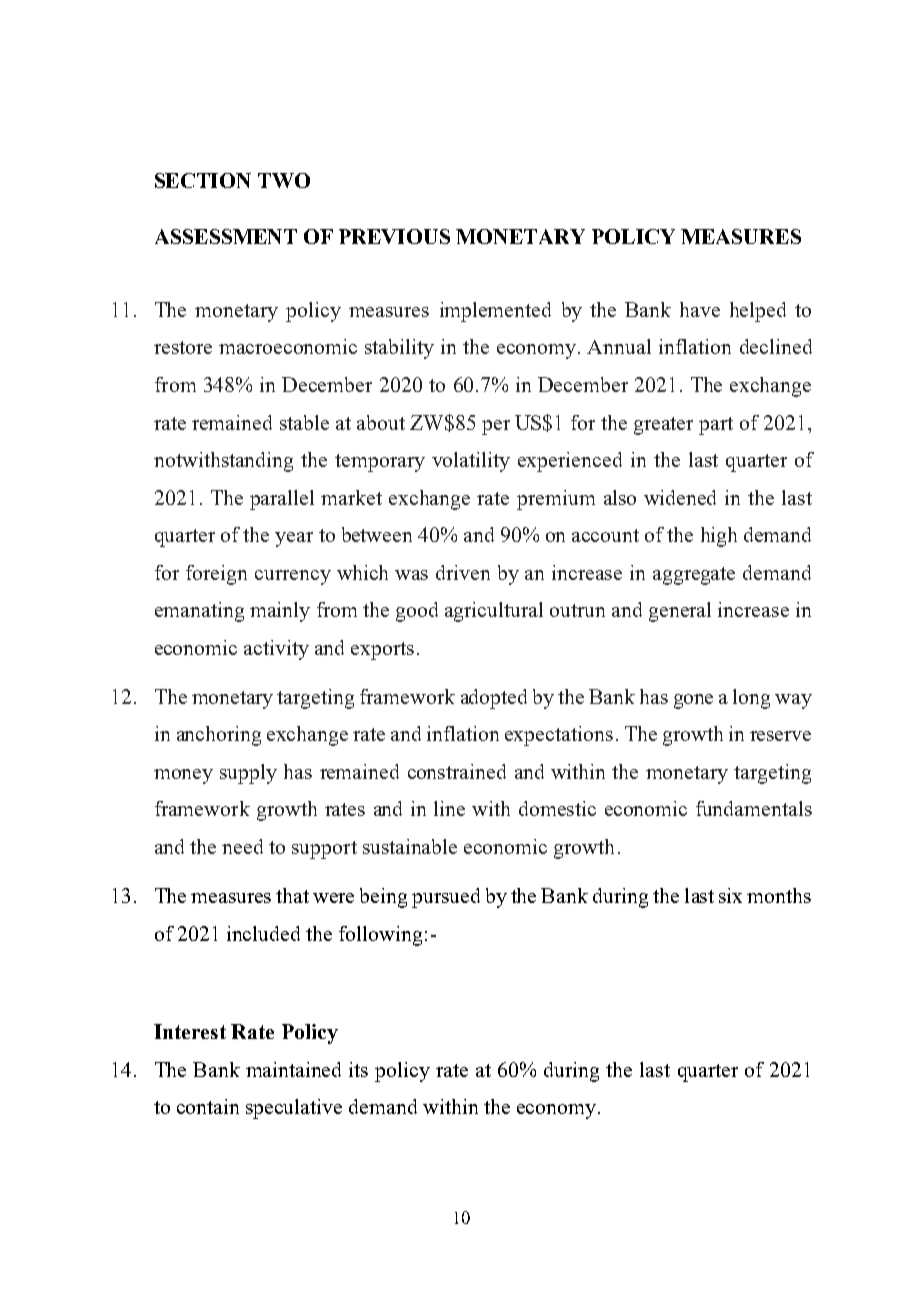  I want to click on implemented, so click(495, 312).
